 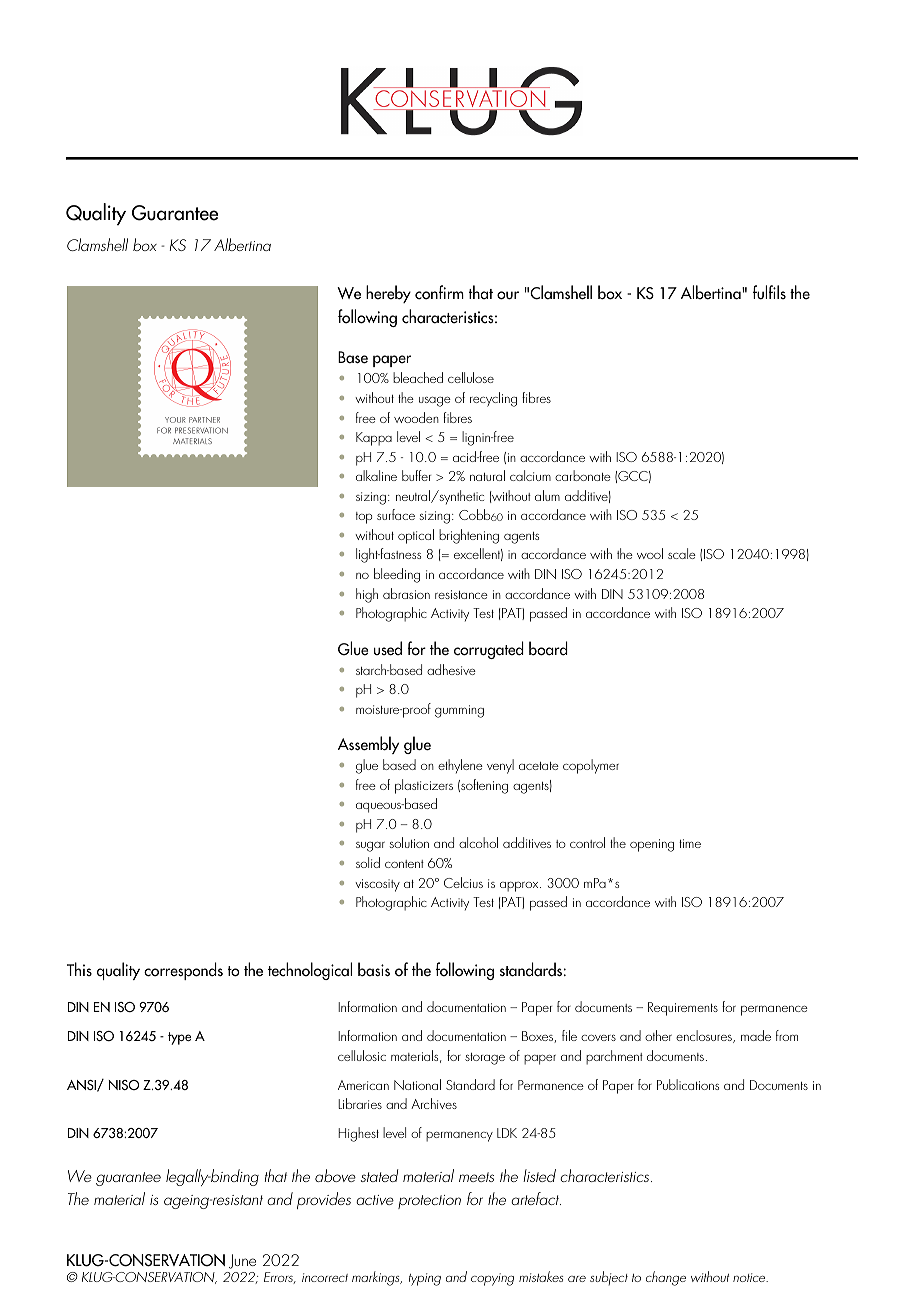 I want to click on Requirements, so click(x=683, y=1009).
